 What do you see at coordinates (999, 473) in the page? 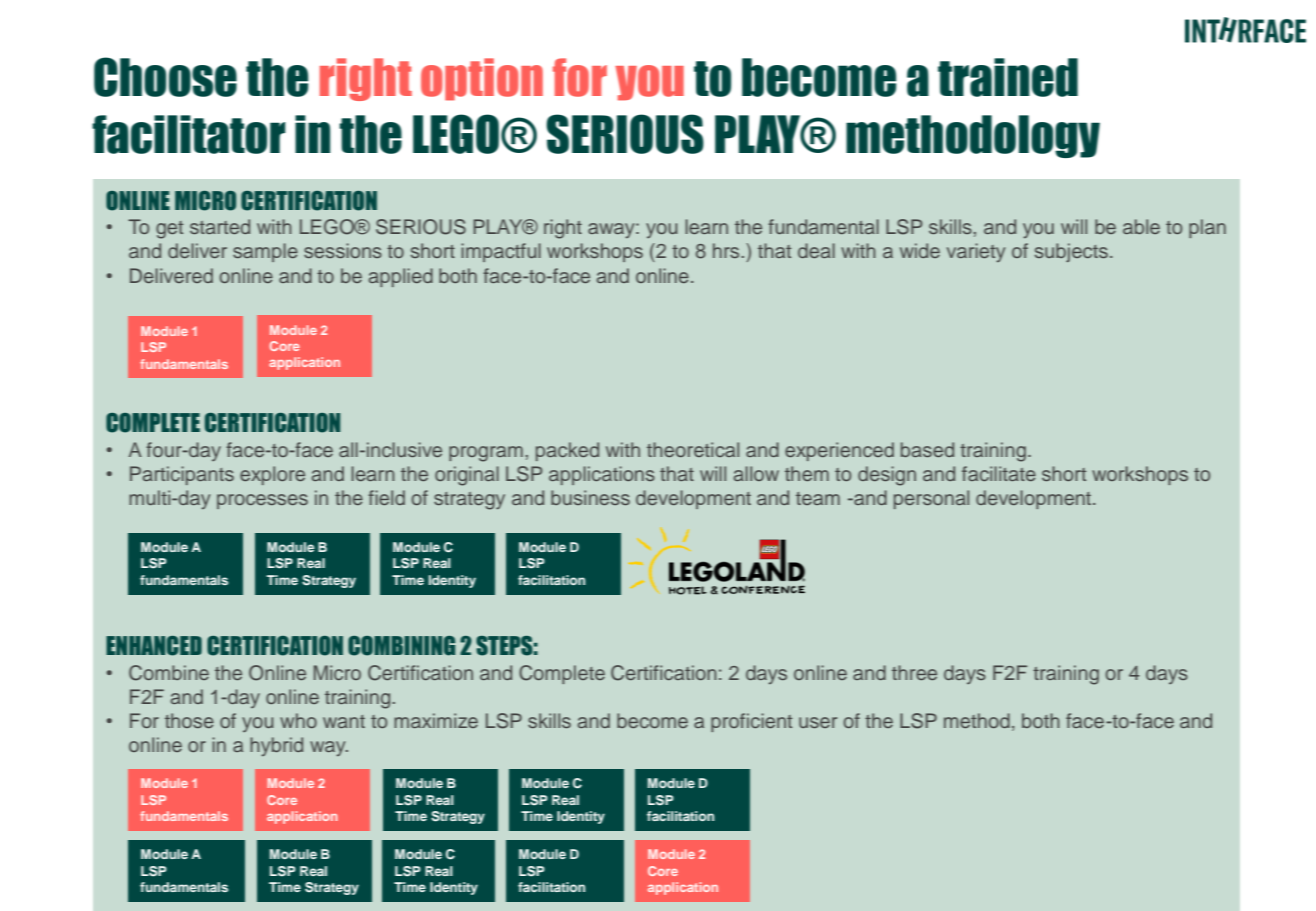
I see `facilitate` at bounding box center [999, 473].
